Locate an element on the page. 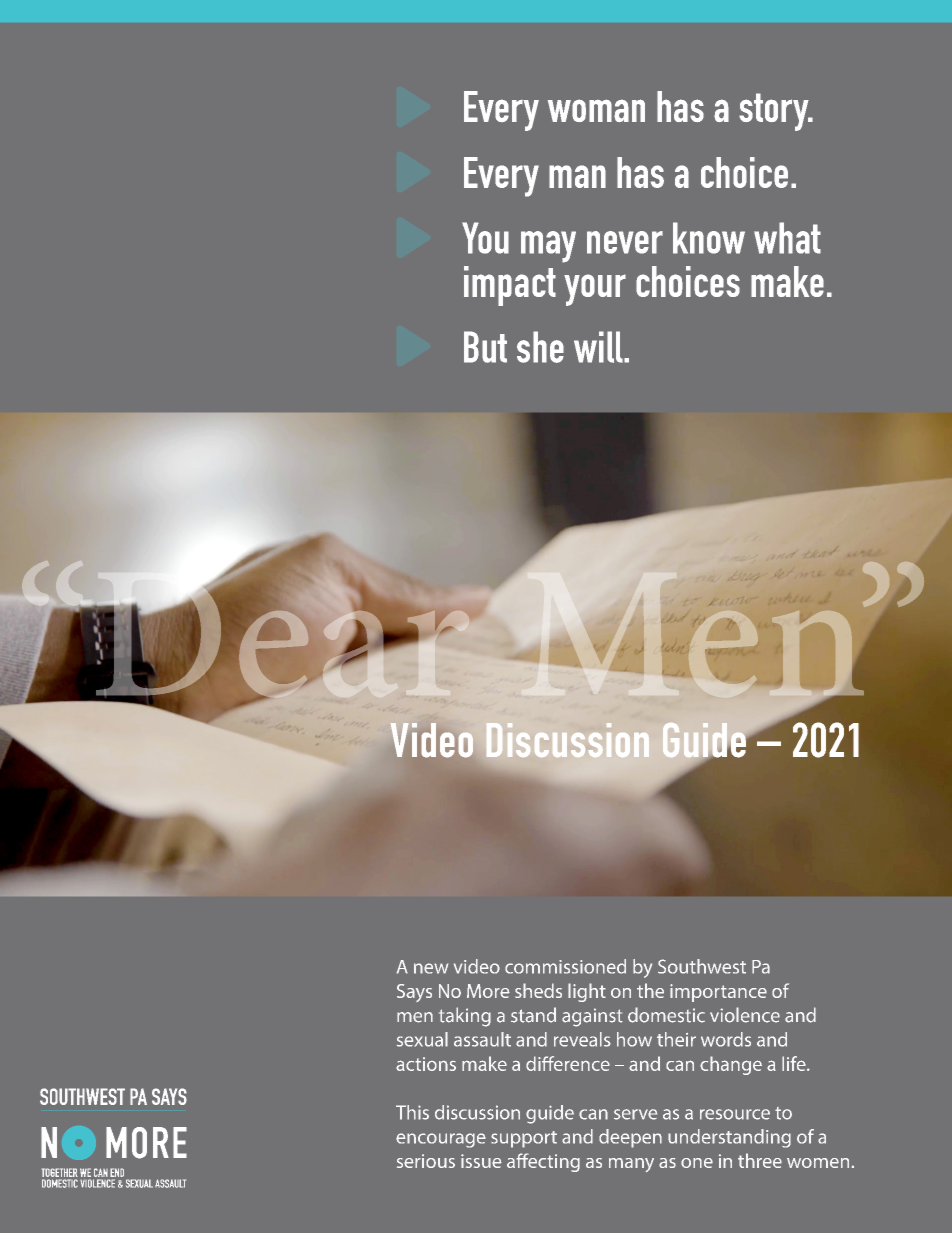 The image size is (952, 1233). encourage is located at coordinates (441, 1140).
